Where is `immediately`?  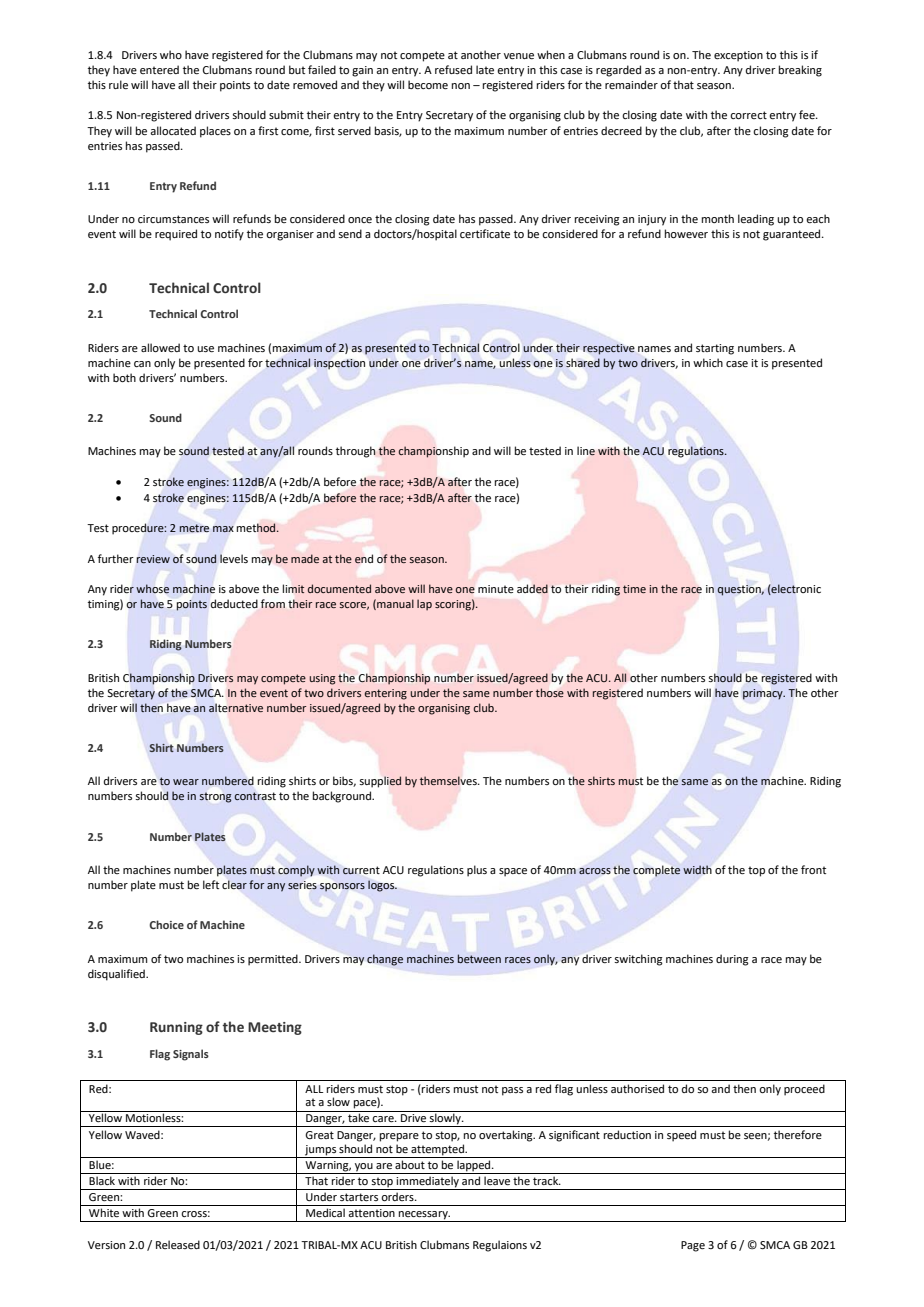 immediately is located at coordinates (428, 1183).
